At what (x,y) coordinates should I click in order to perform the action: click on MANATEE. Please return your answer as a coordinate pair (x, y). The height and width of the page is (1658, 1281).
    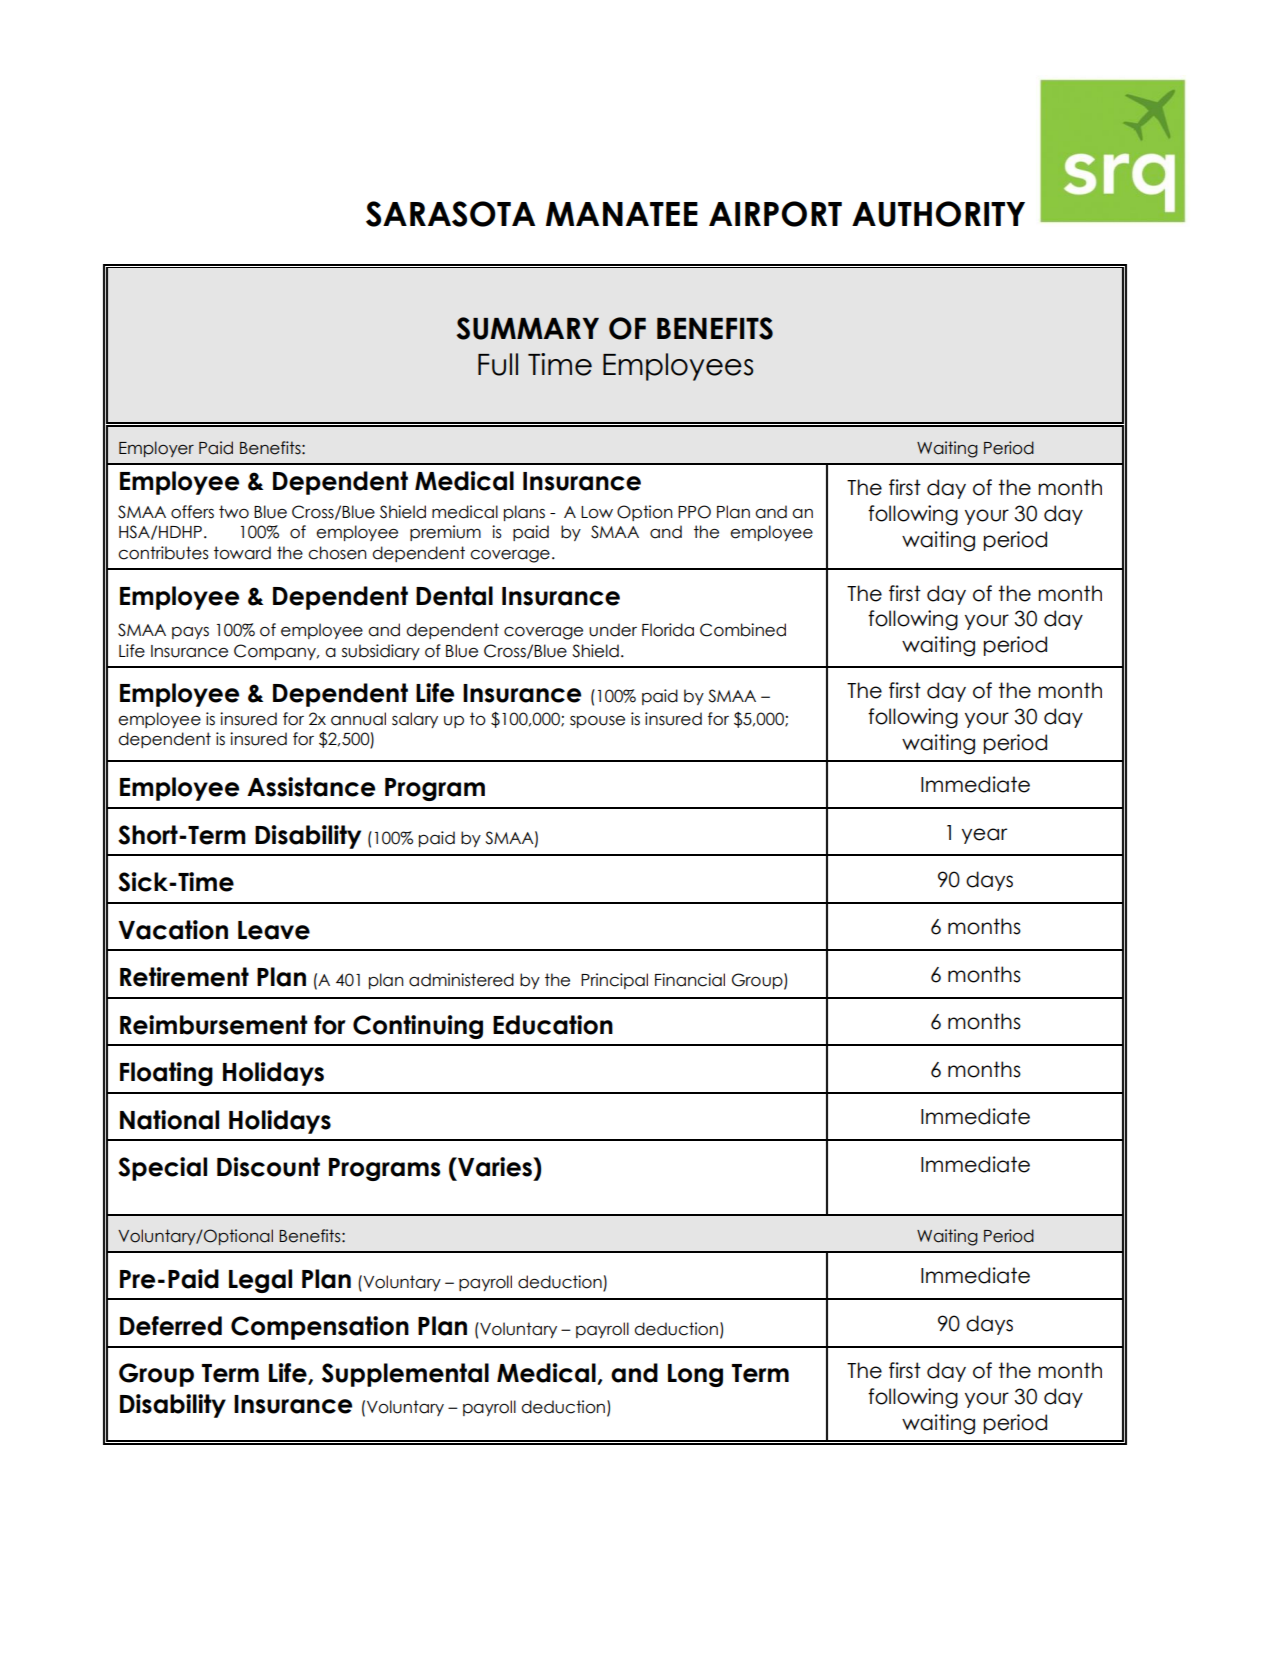
    Looking at the image, I should click on (622, 214).
